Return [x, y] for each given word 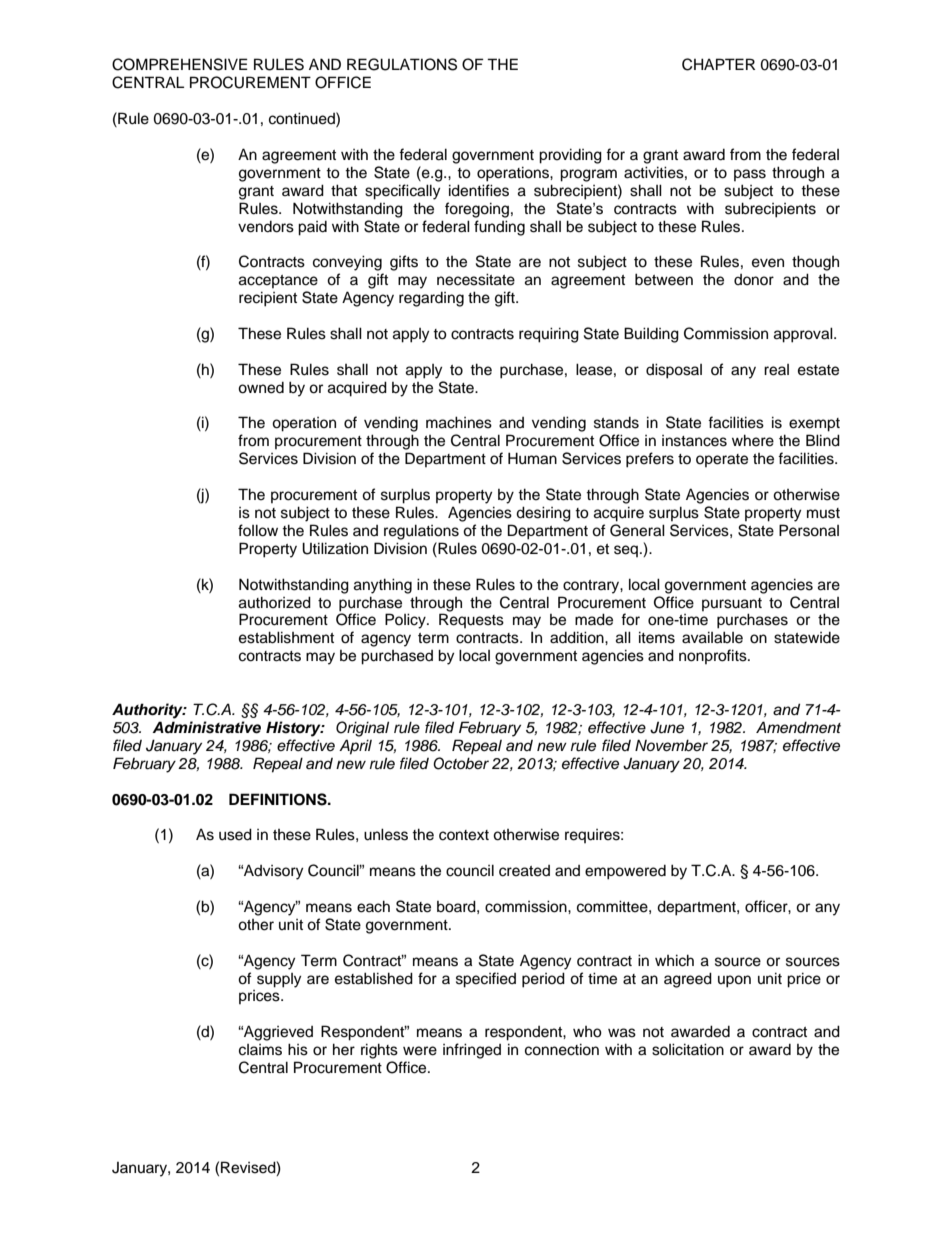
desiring [543, 514]
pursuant [732, 604]
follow [258, 530]
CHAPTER [718, 64]
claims [260, 1050]
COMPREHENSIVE [180, 64]
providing [570, 156]
